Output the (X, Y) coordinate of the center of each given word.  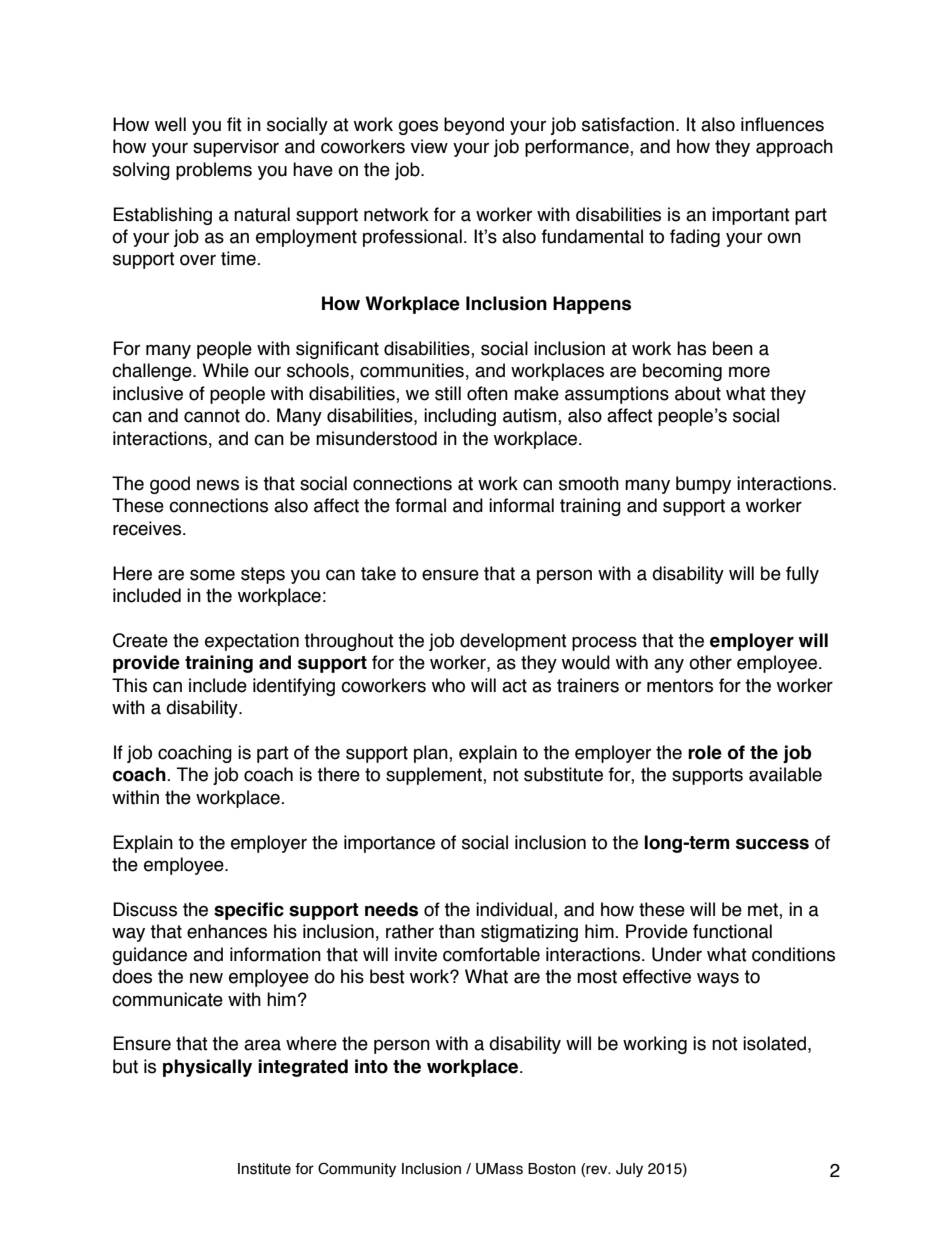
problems (214, 171)
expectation (252, 642)
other (710, 662)
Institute (264, 1169)
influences (782, 124)
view (429, 146)
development (513, 642)
